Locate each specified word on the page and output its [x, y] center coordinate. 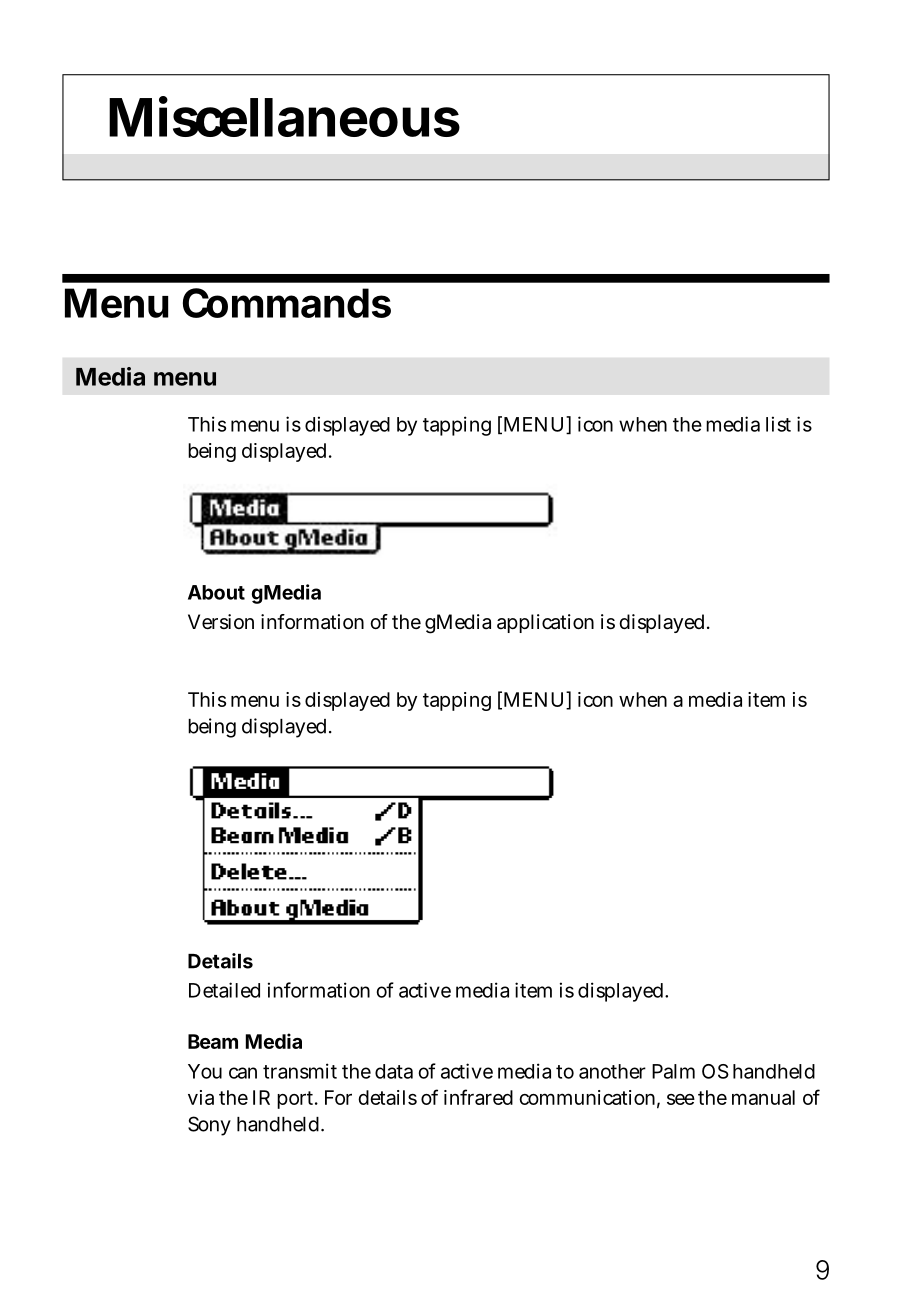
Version [221, 622]
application [545, 623]
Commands [287, 303]
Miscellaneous [284, 116]
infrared [478, 1097]
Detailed [224, 990]
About [216, 592]
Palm [673, 1071]
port [297, 1100]
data [394, 1071]
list [778, 424]
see [681, 1099]
